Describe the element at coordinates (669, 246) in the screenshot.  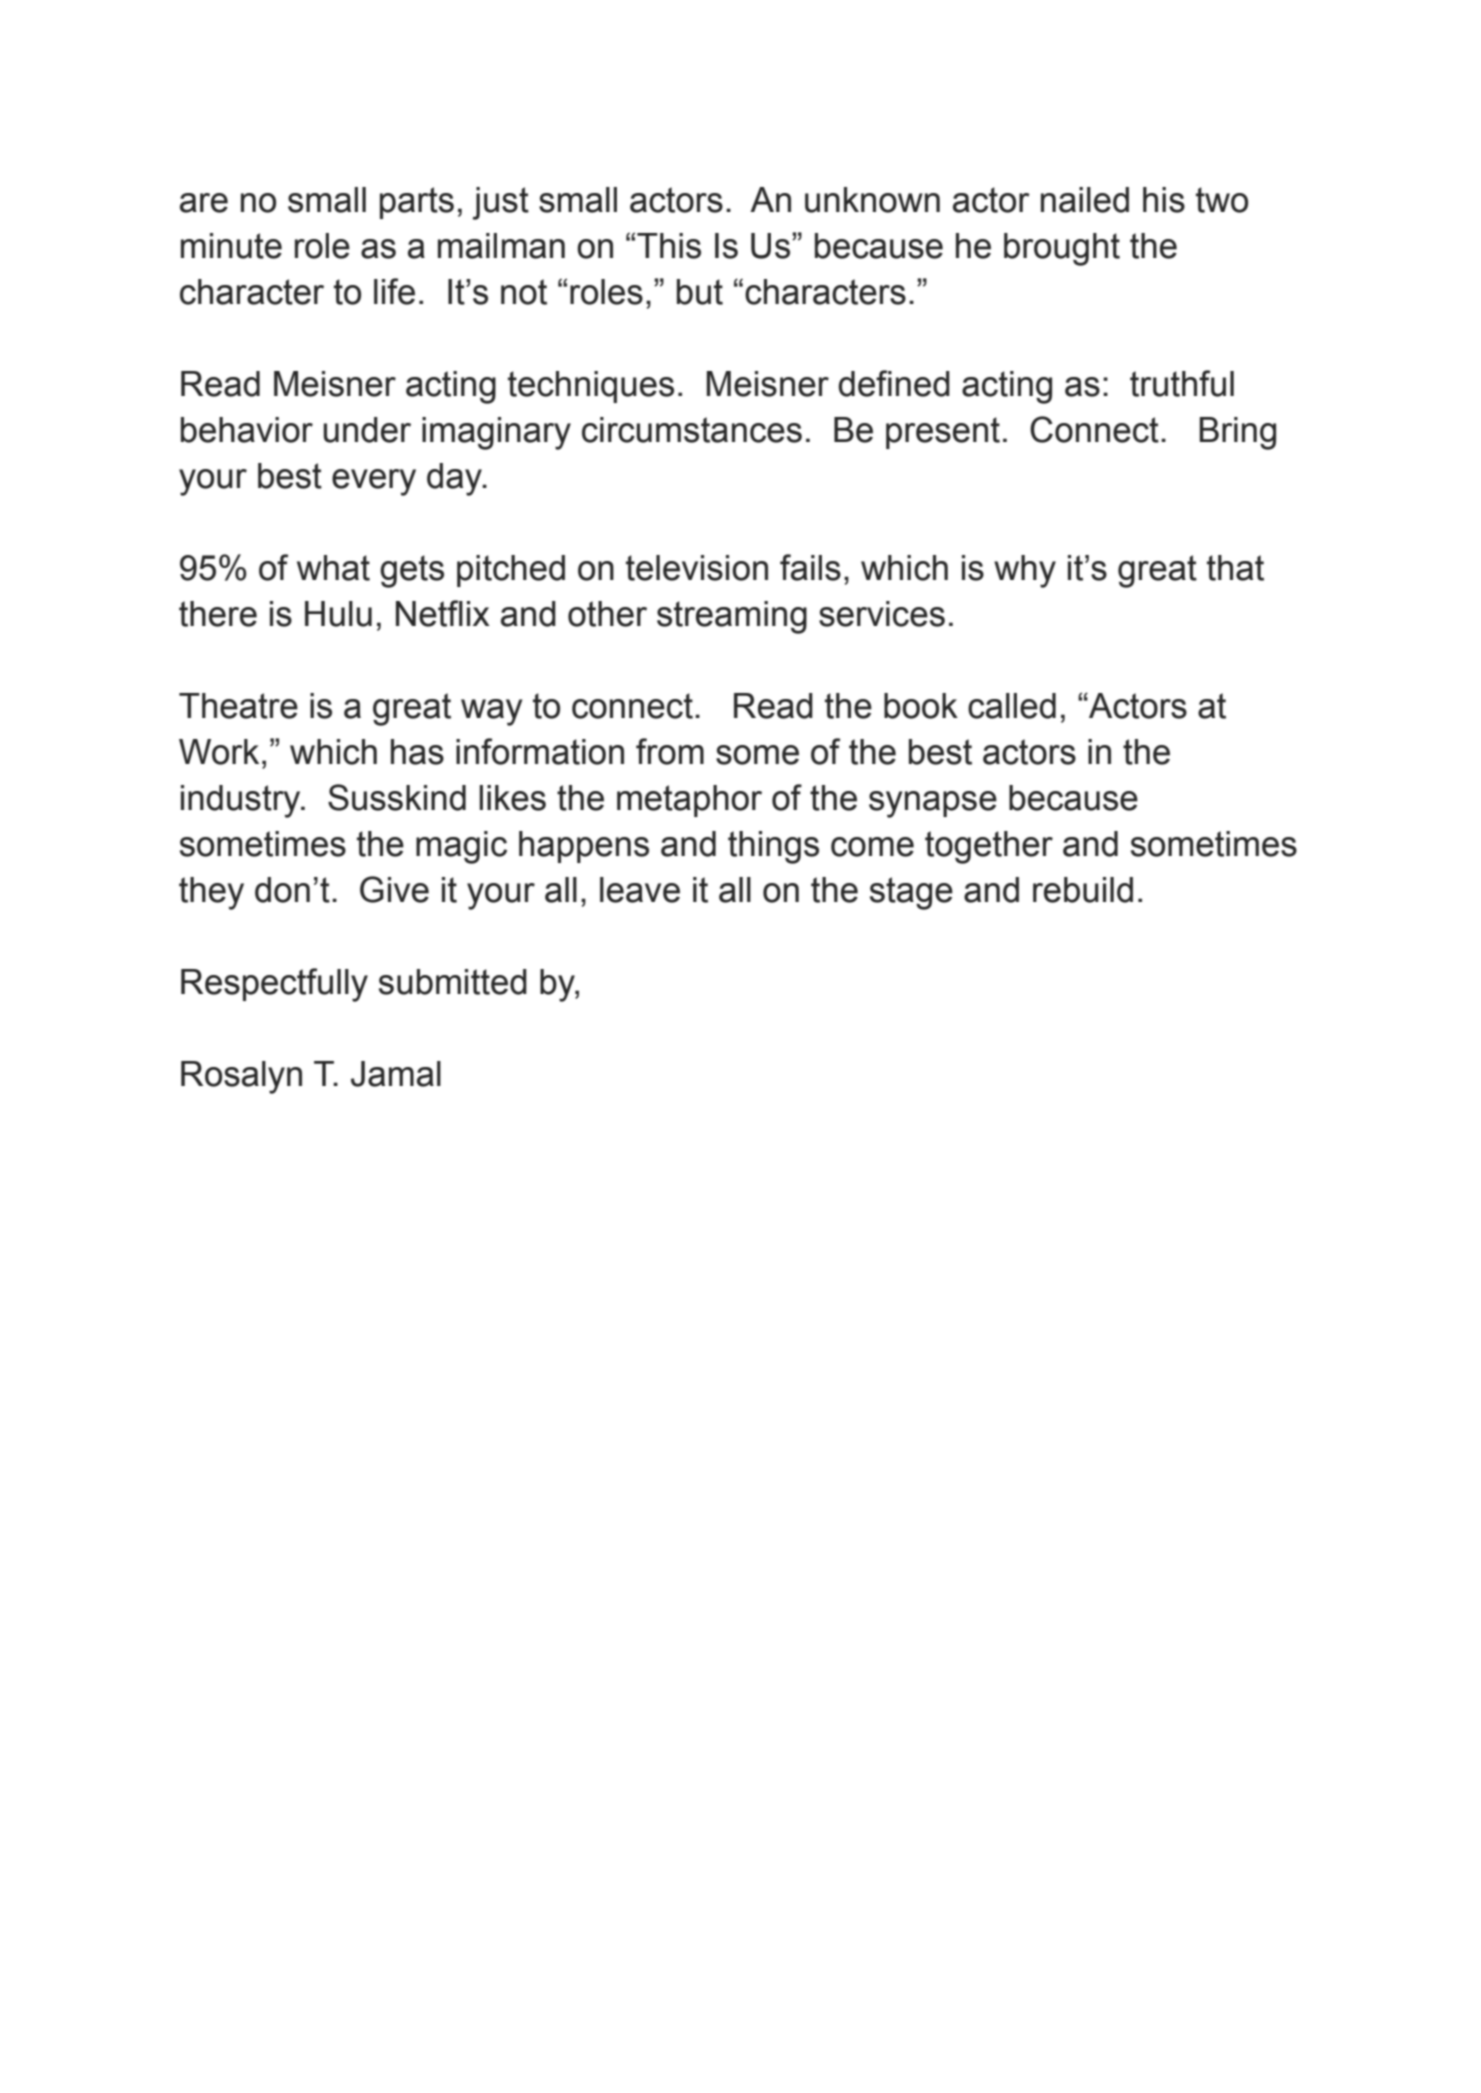
I see `This` at that location.
